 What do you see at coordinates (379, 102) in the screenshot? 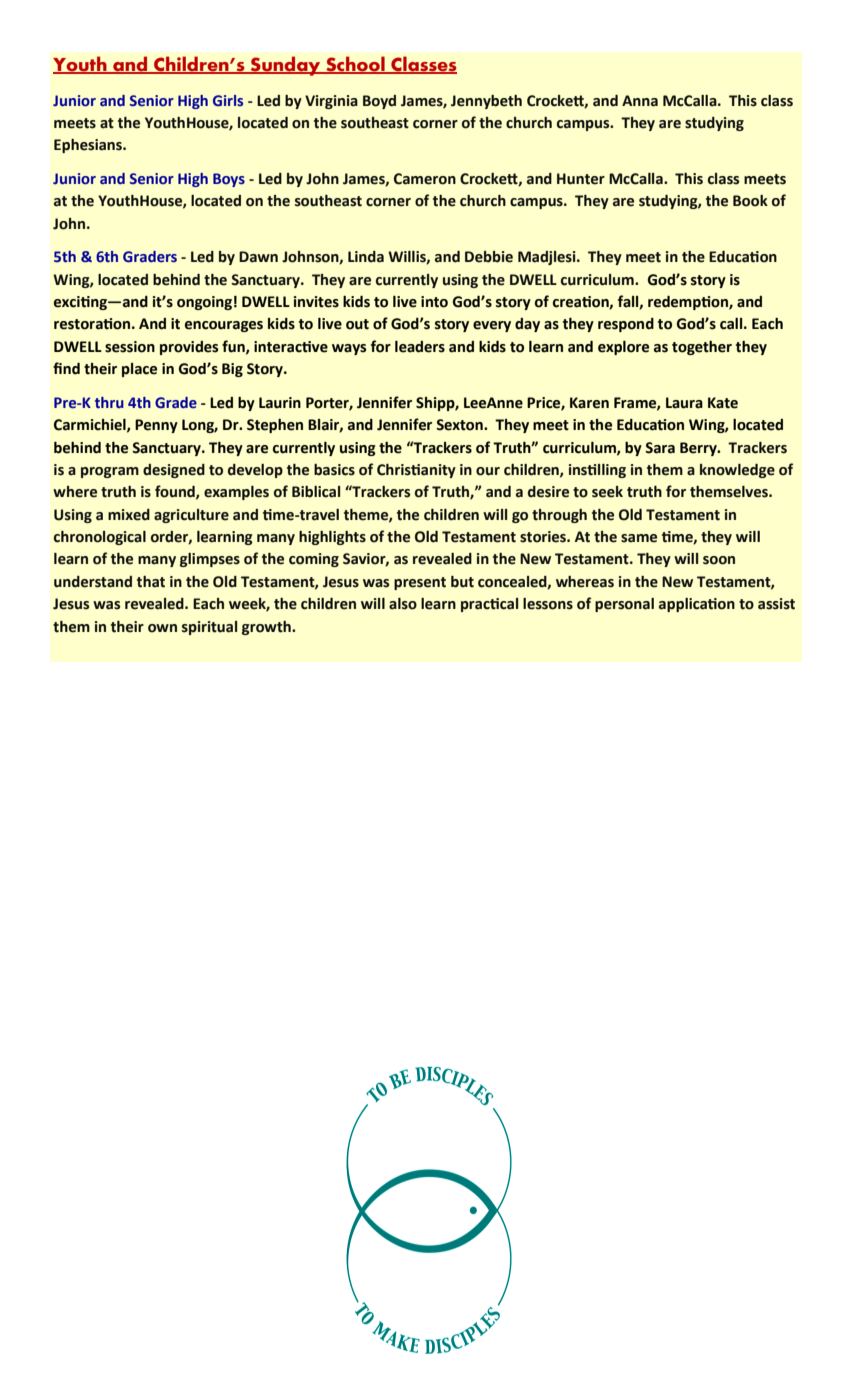
I see `Boyd` at bounding box center [379, 102].
